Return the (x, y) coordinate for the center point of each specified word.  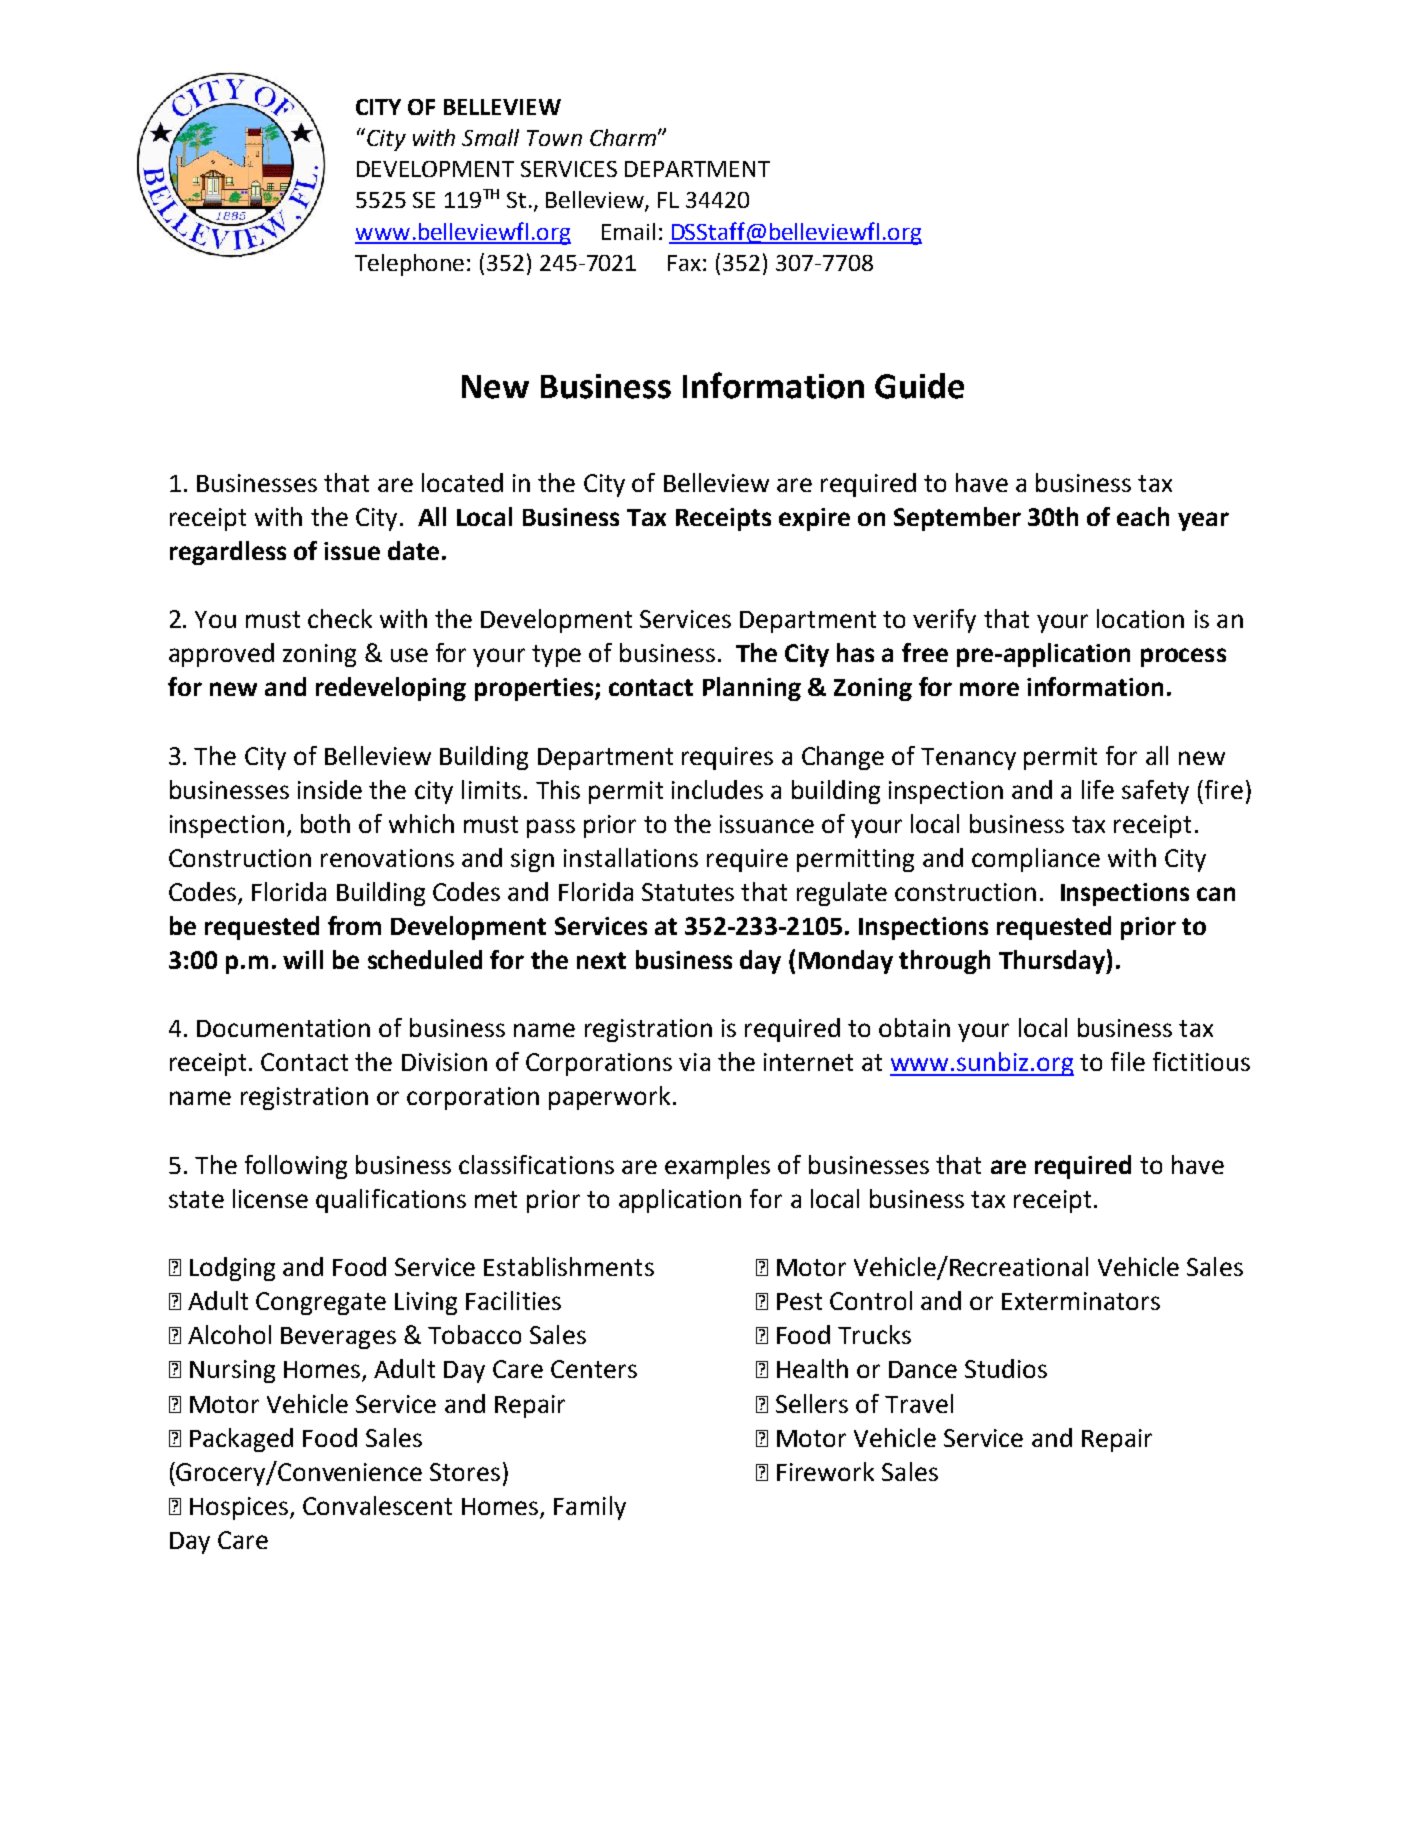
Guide (919, 386)
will (303, 959)
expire (814, 519)
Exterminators (1081, 1301)
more (989, 689)
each (1143, 516)
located (462, 482)
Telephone (409, 265)
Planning (752, 689)
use (409, 655)
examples (717, 1167)
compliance (1036, 860)
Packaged (241, 1440)
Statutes (688, 892)
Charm (623, 137)
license (270, 1198)
